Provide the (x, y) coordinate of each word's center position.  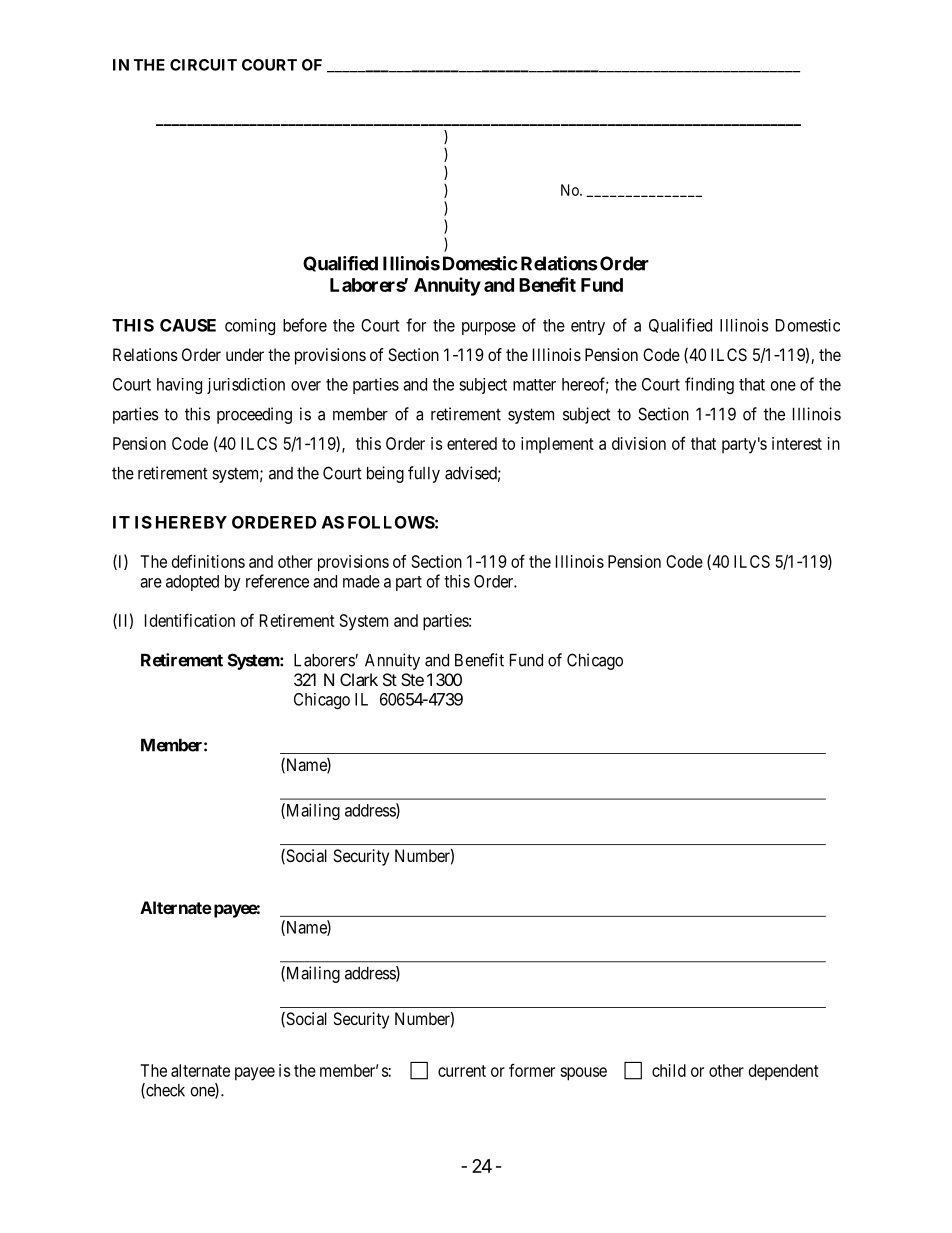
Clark (359, 679)
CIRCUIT (203, 65)
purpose (489, 328)
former (532, 1070)
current (462, 1071)
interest (797, 443)
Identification (190, 620)
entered (472, 443)
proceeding (254, 415)
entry (588, 327)
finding (709, 385)
